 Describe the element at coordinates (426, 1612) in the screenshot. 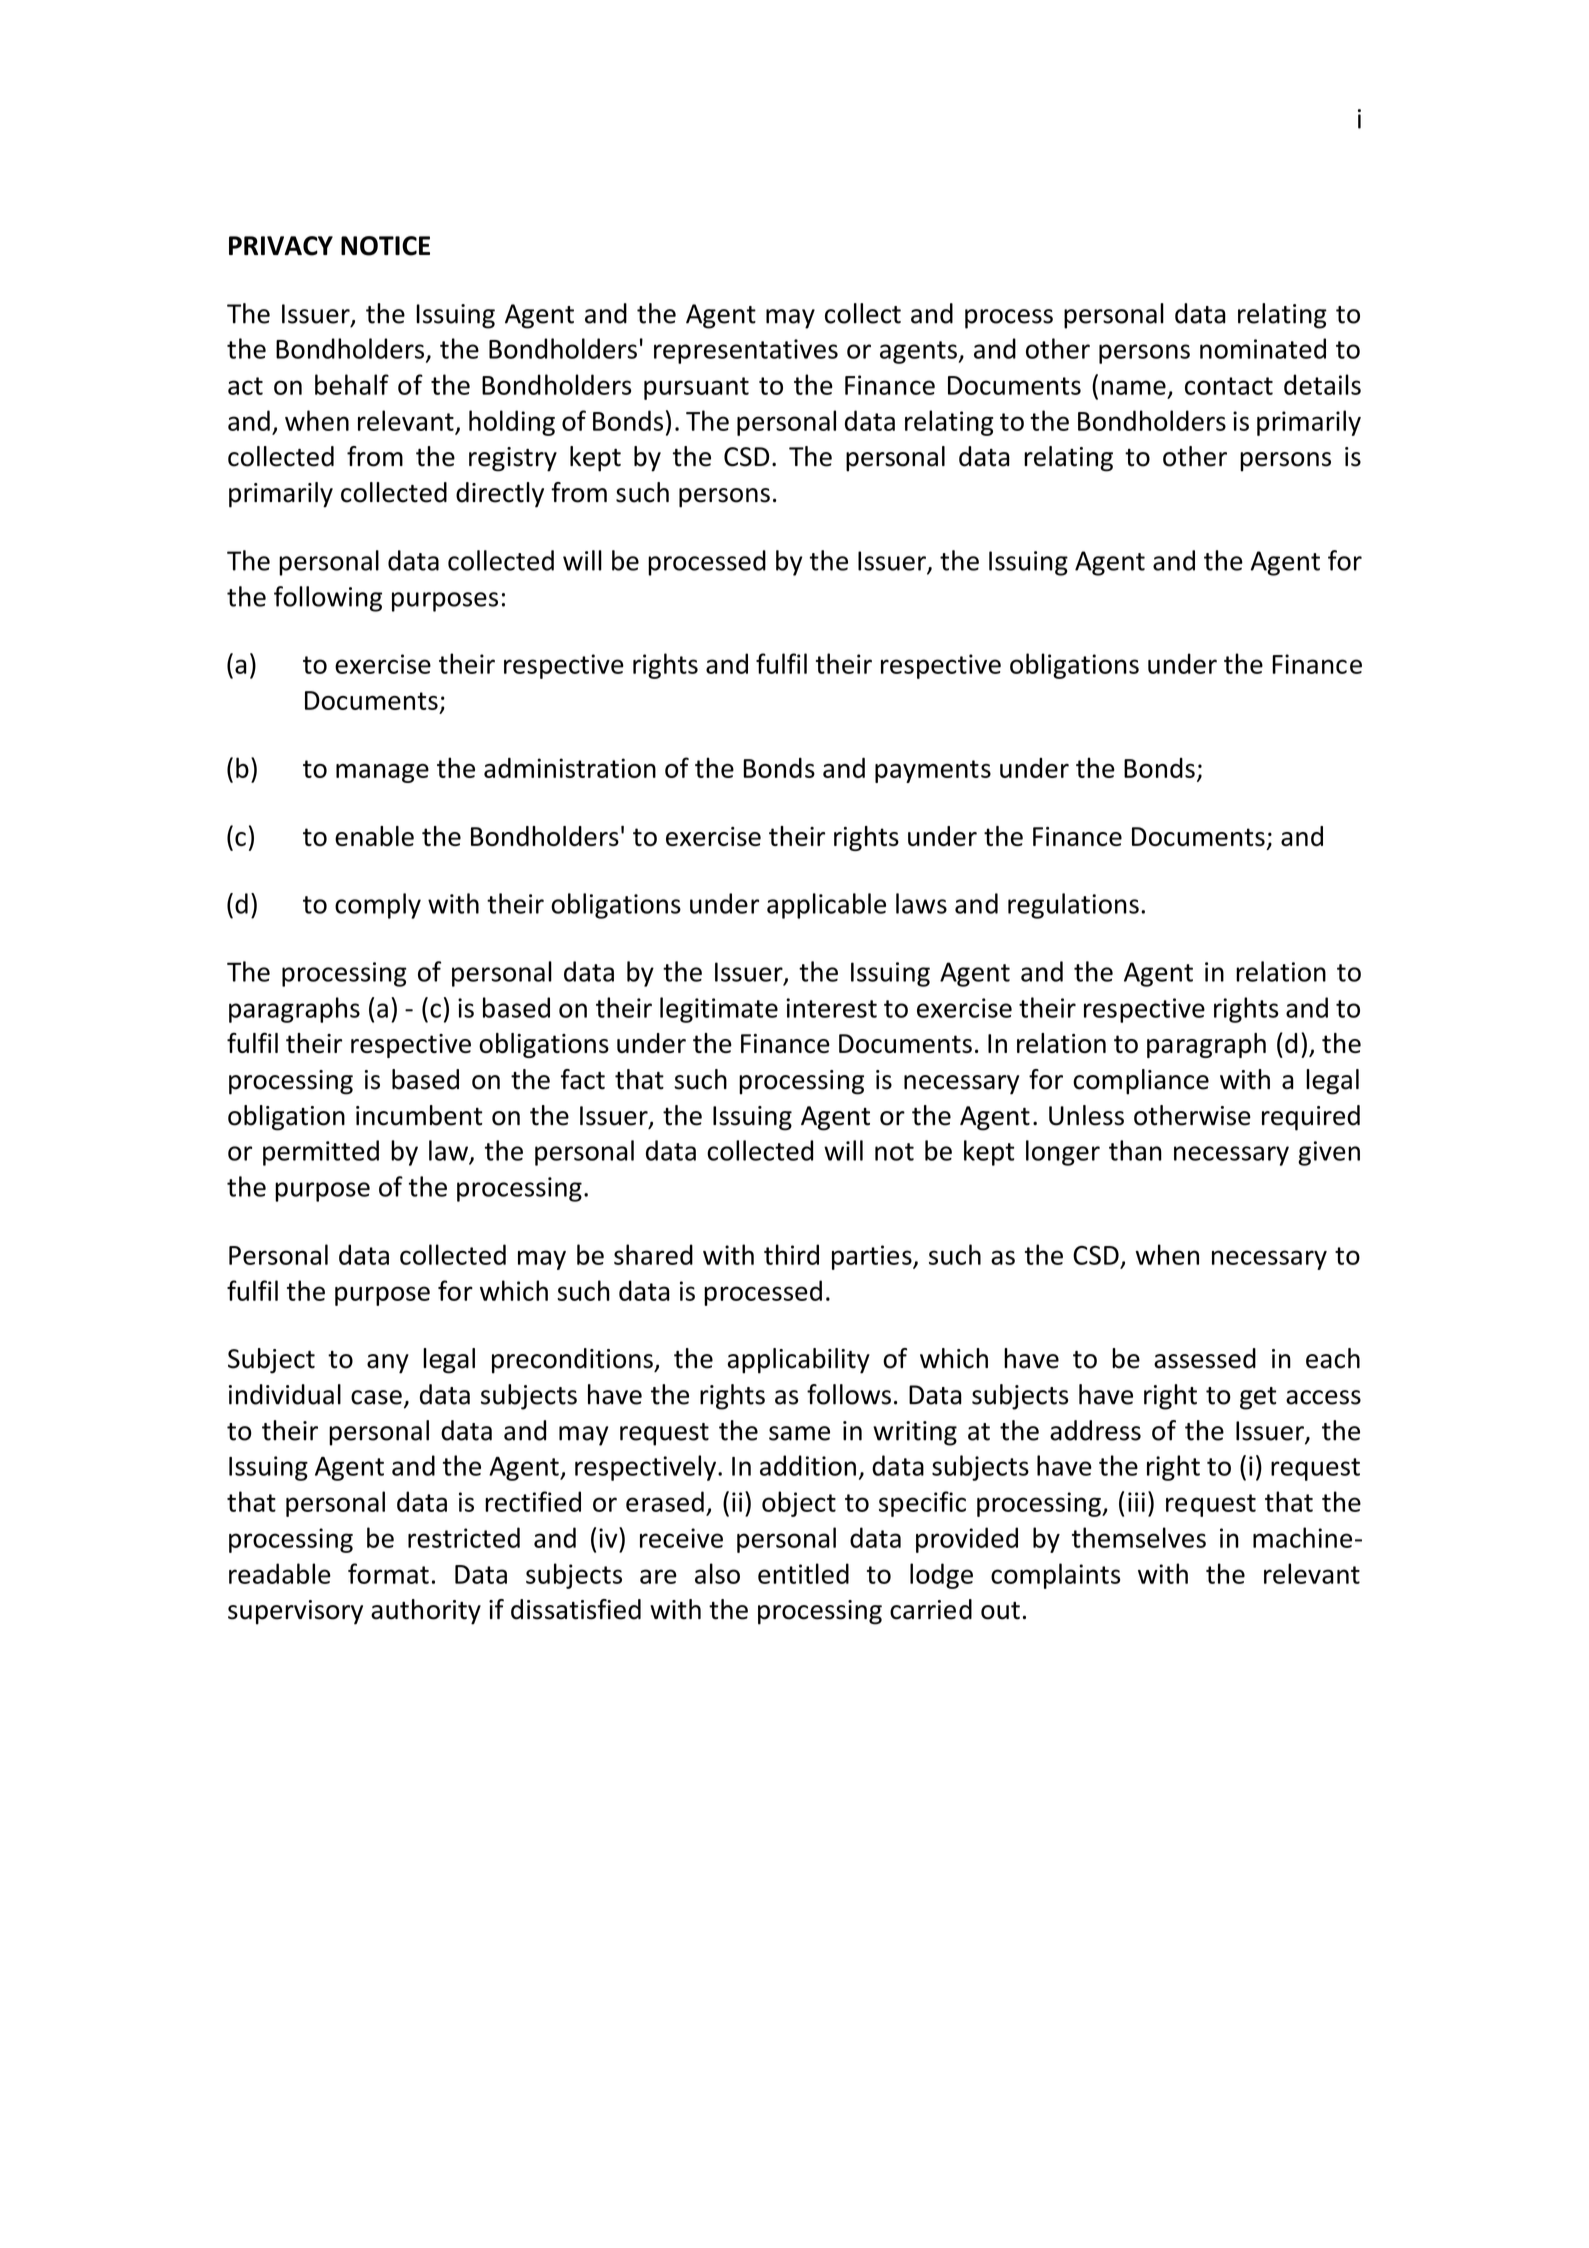

I see `authority` at that location.
